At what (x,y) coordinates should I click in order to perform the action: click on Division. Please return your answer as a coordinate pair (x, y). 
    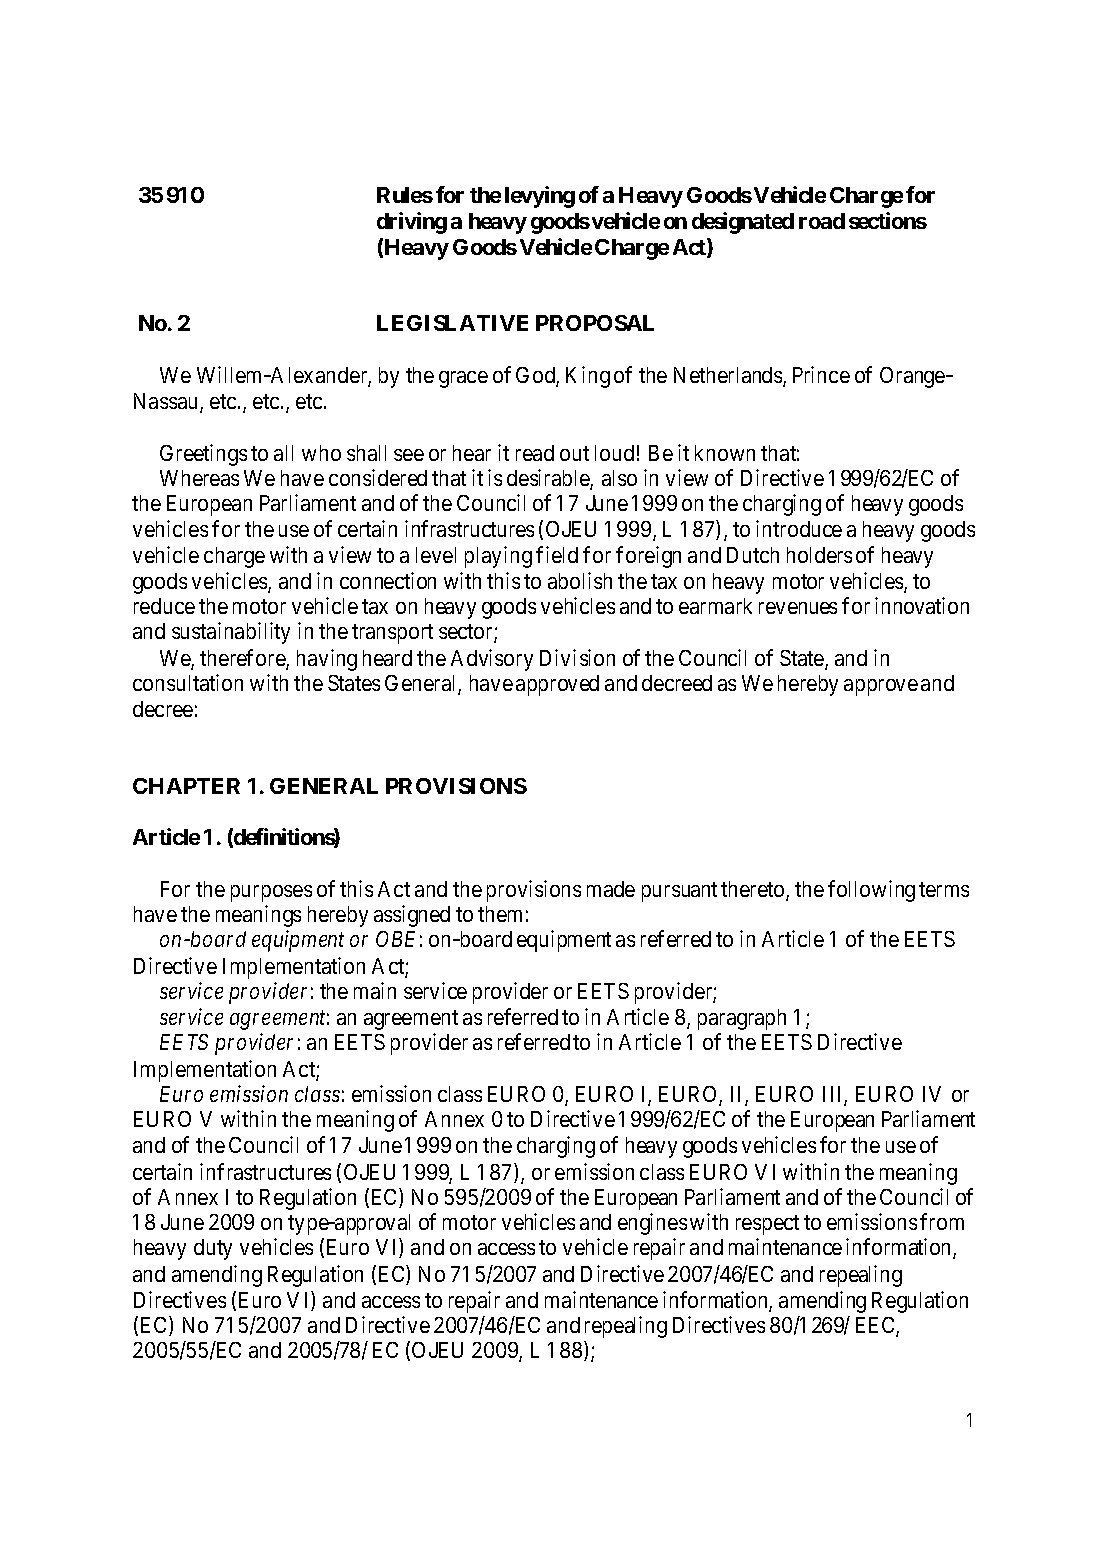
    Looking at the image, I should click on (577, 657).
